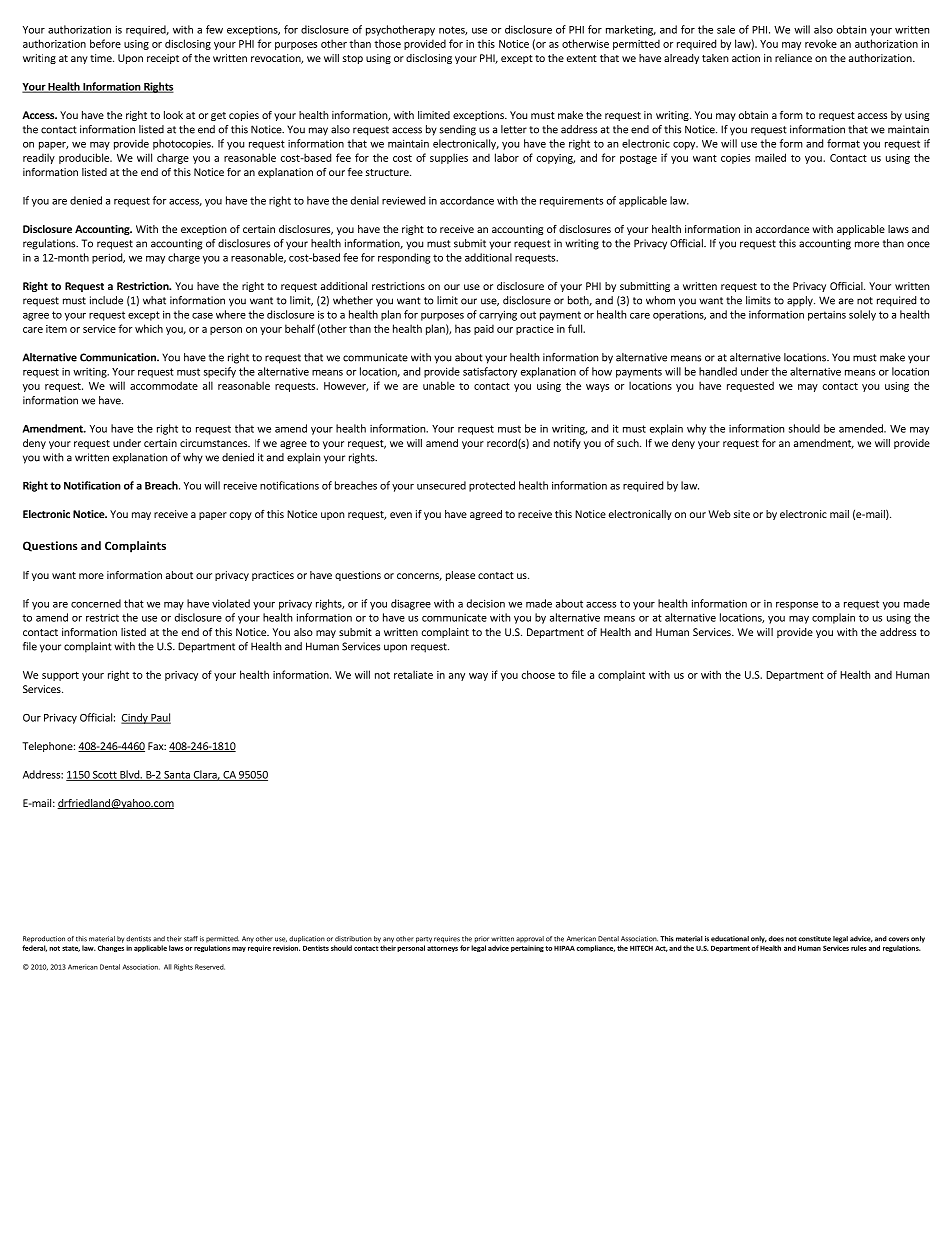 The width and height of the image is (952, 1233). What do you see at coordinates (797, 606) in the image?
I see `response` at bounding box center [797, 606].
